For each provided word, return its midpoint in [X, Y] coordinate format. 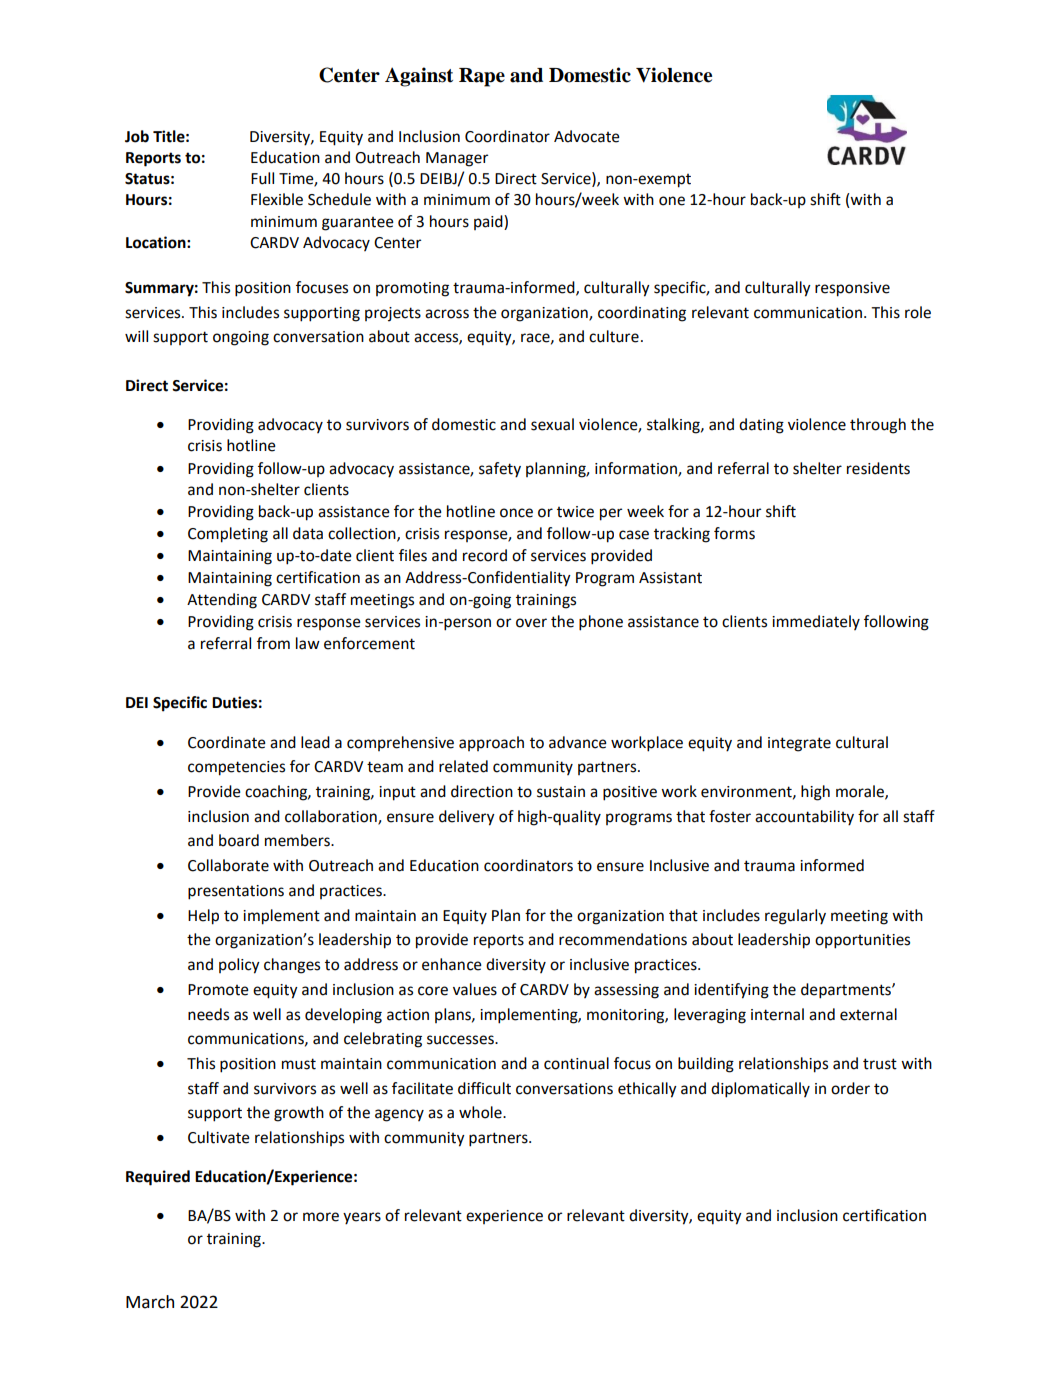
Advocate [587, 136]
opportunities [862, 941]
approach [491, 743]
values [475, 989]
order [850, 1088]
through [878, 426]
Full [262, 178]
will [136, 336]
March [150, 1302]
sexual [552, 424]
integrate [799, 744]
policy [239, 966]
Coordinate [227, 742]
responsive [852, 289]
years [362, 1218]
